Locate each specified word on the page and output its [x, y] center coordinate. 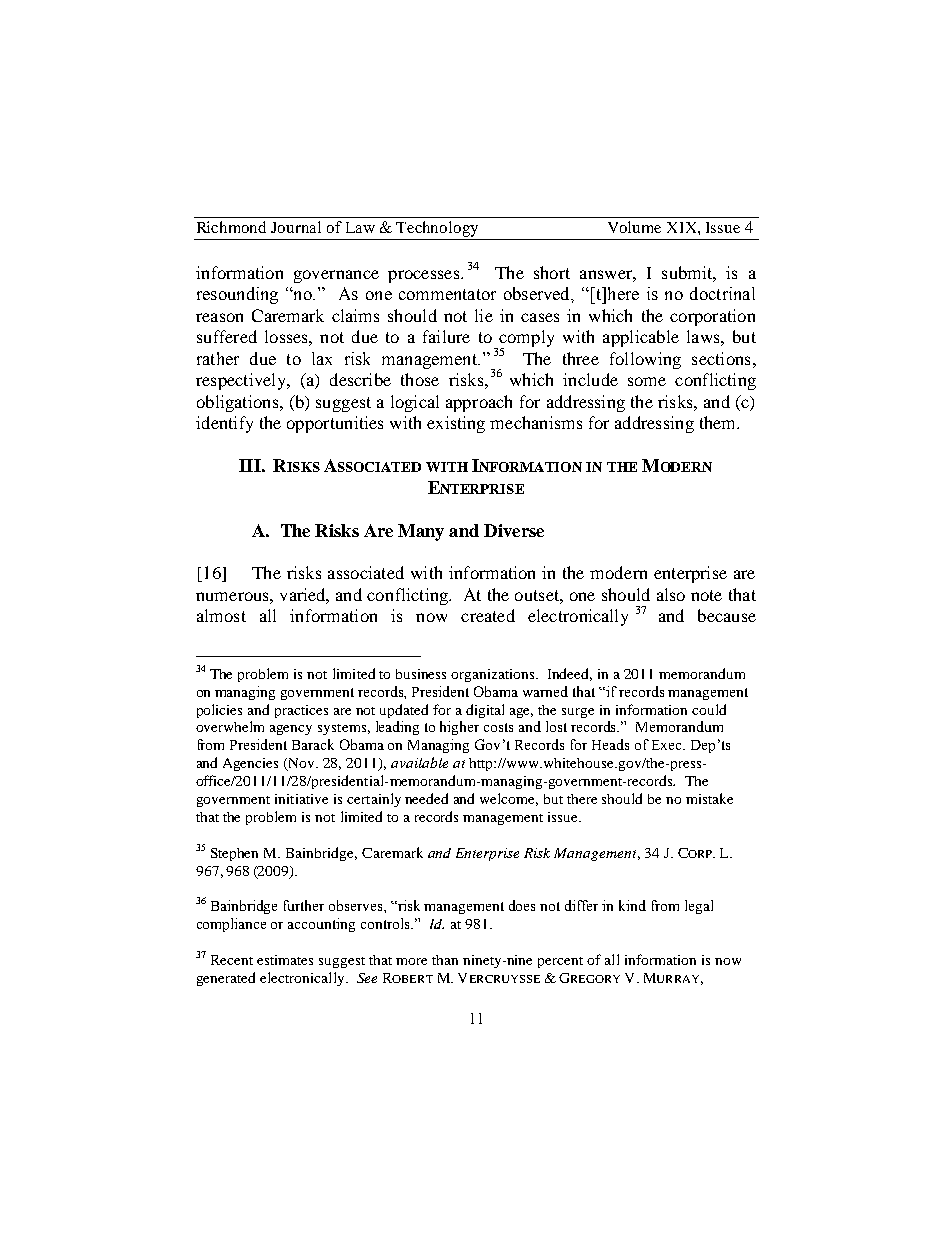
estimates [285, 960]
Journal [296, 227]
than [445, 960]
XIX [683, 227]
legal [699, 907]
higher [459, 728]
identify [224, 424]
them [719, 422]
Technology [438, 230]
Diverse [514, 530]
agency [291, 730]
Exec [668, 745]
